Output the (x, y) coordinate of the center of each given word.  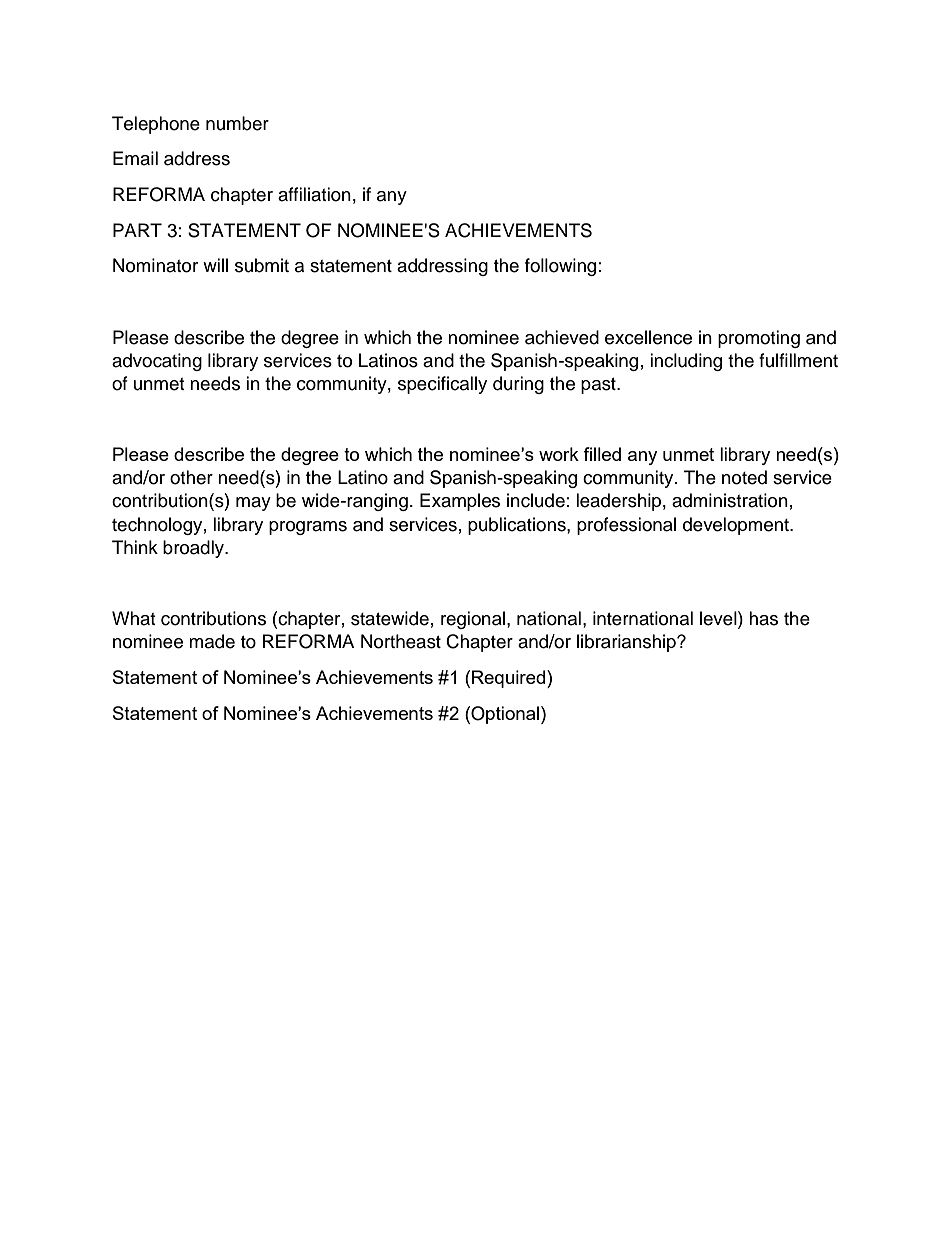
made (212, 641)
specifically (442, 385)
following (560, 267)
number (237, 123)
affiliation (314, 194)
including (686, 362)
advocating (157, 362)
